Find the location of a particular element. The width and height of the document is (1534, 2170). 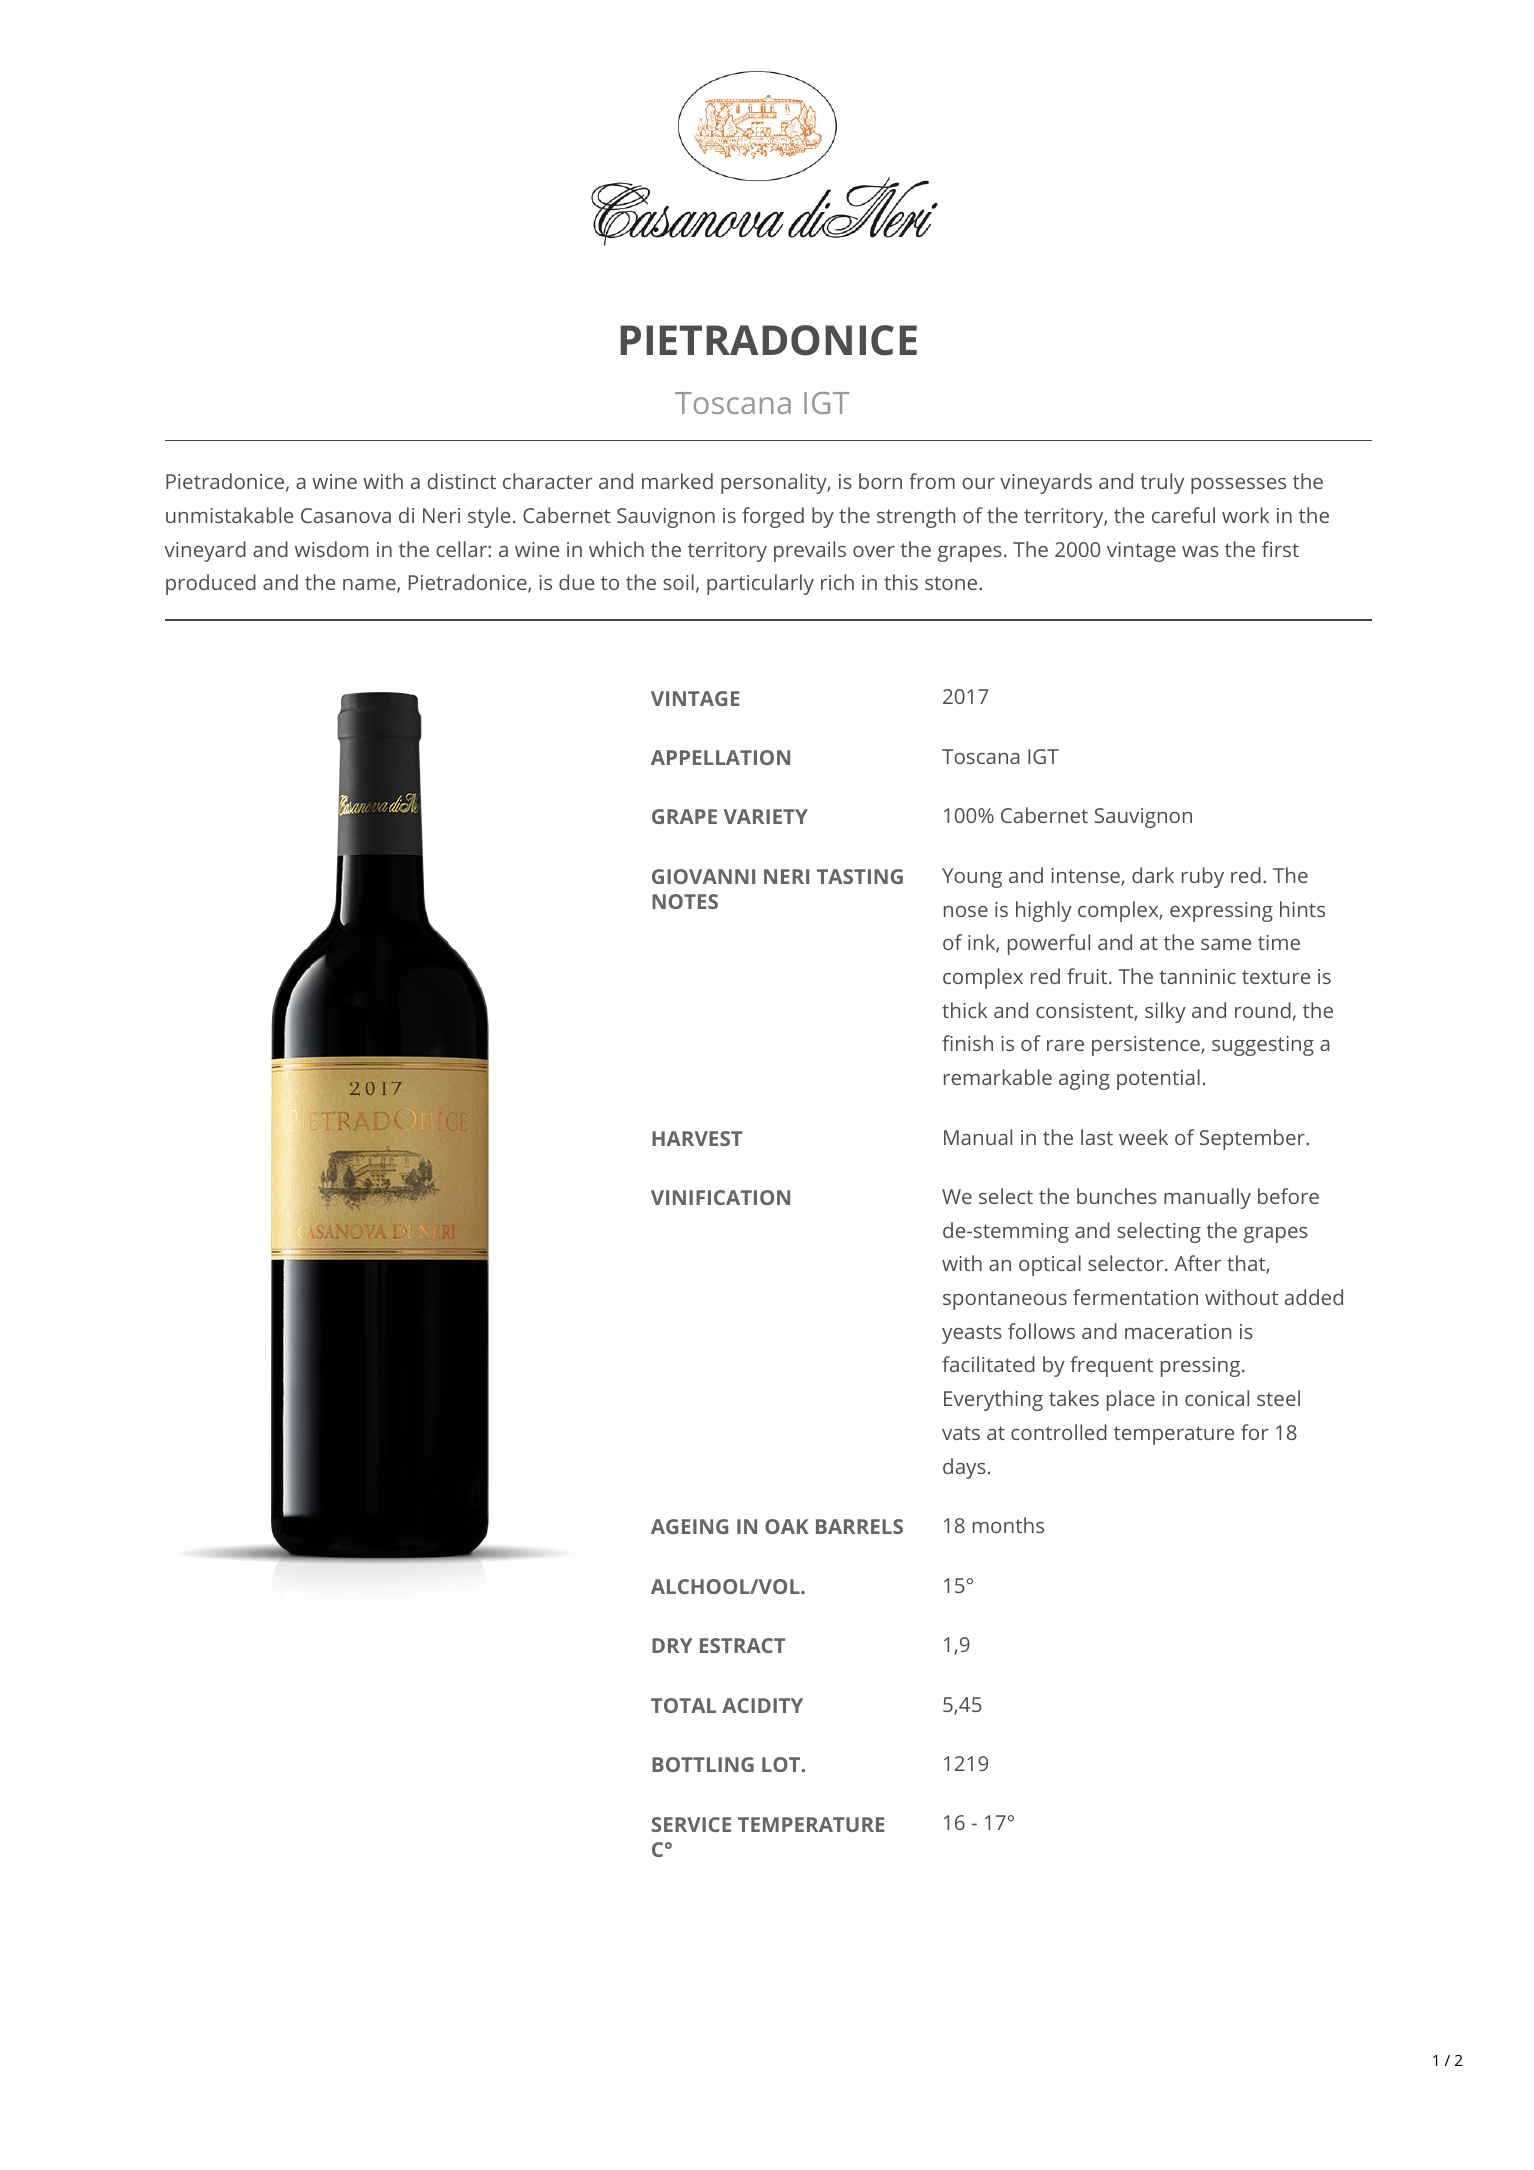

week is located at coordinates (1143, 1137).
